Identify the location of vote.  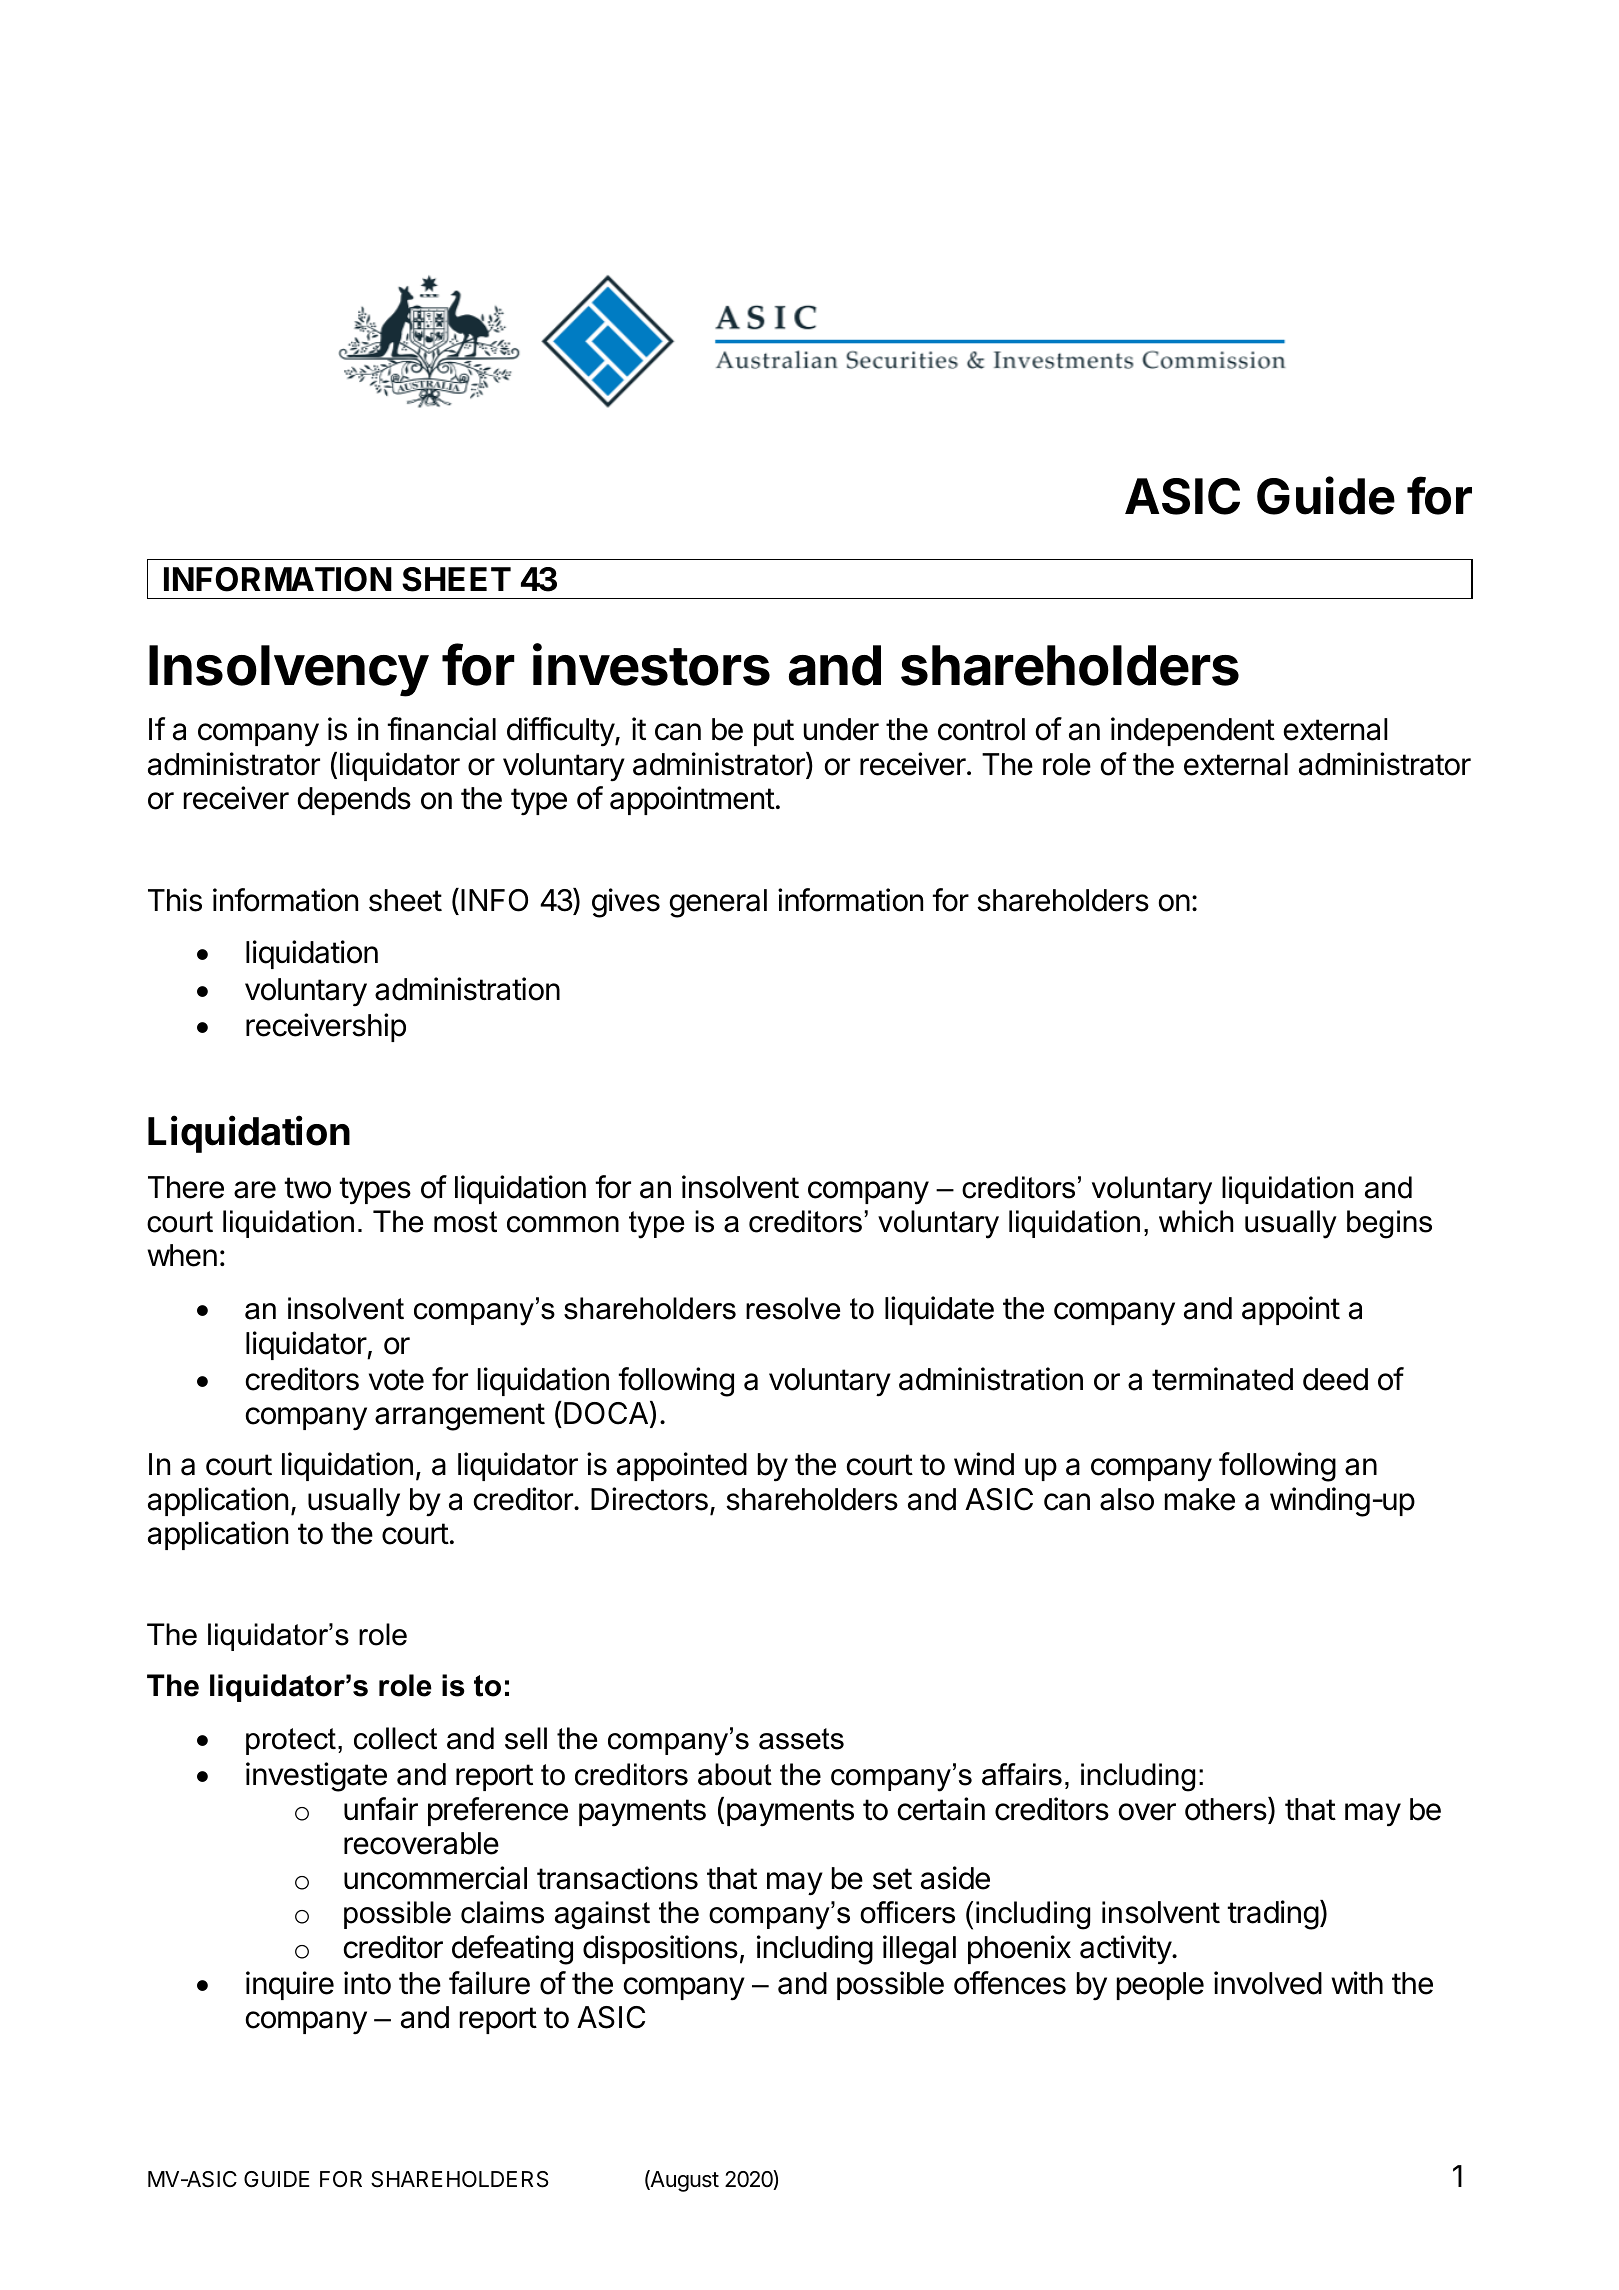
(396, 1380).
